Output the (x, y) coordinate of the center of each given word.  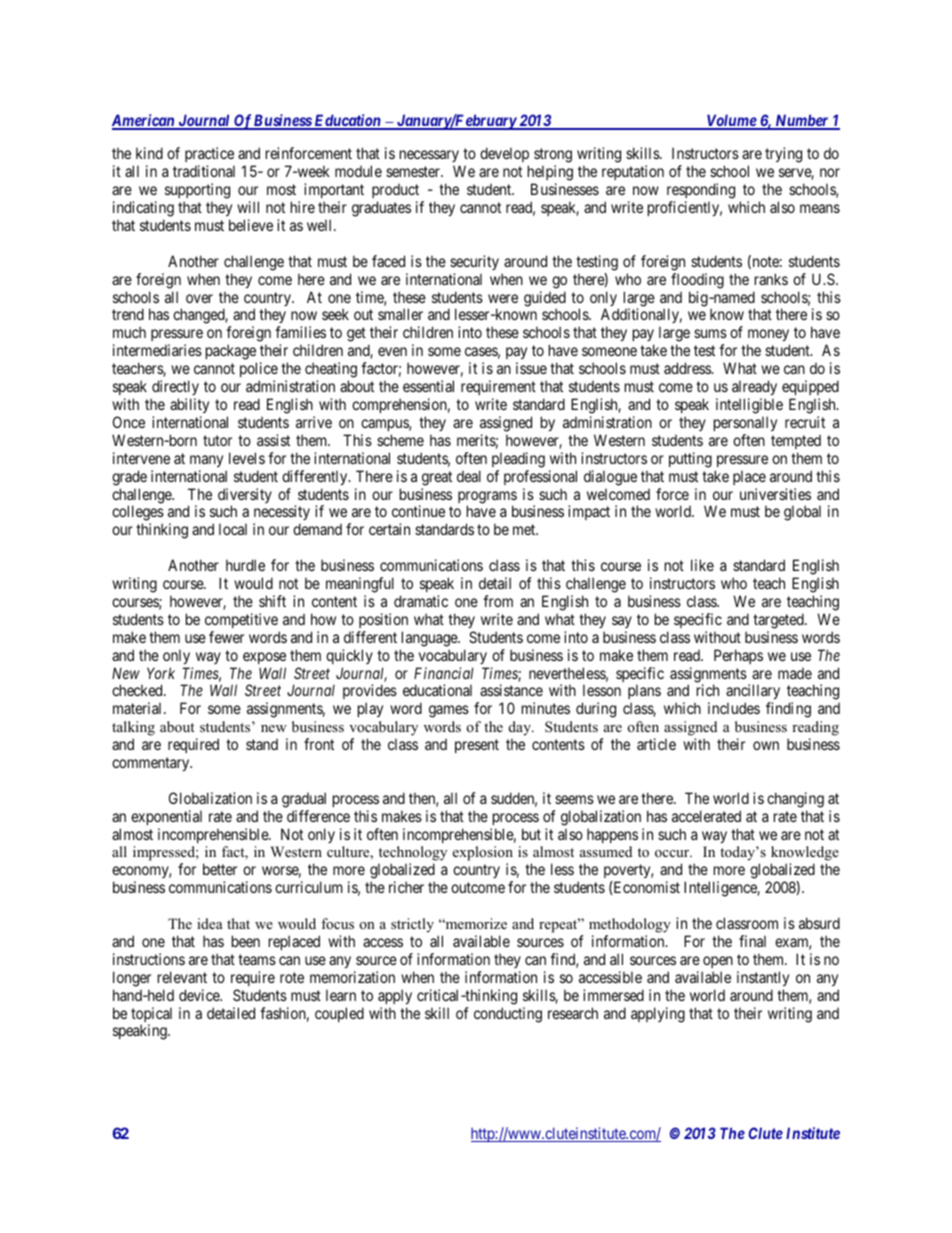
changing (795, 800)
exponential (166, 817)
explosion (483, 855)
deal (469, 476)
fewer (226, 637)
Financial (444, 673)
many (206, 461)
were (503, 298)
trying (783, 155)
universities (775, 494)
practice (209, 156)
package (231, 353)
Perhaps (738, 656)
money (768, 337)
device (200, 995)
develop (504, 156)
